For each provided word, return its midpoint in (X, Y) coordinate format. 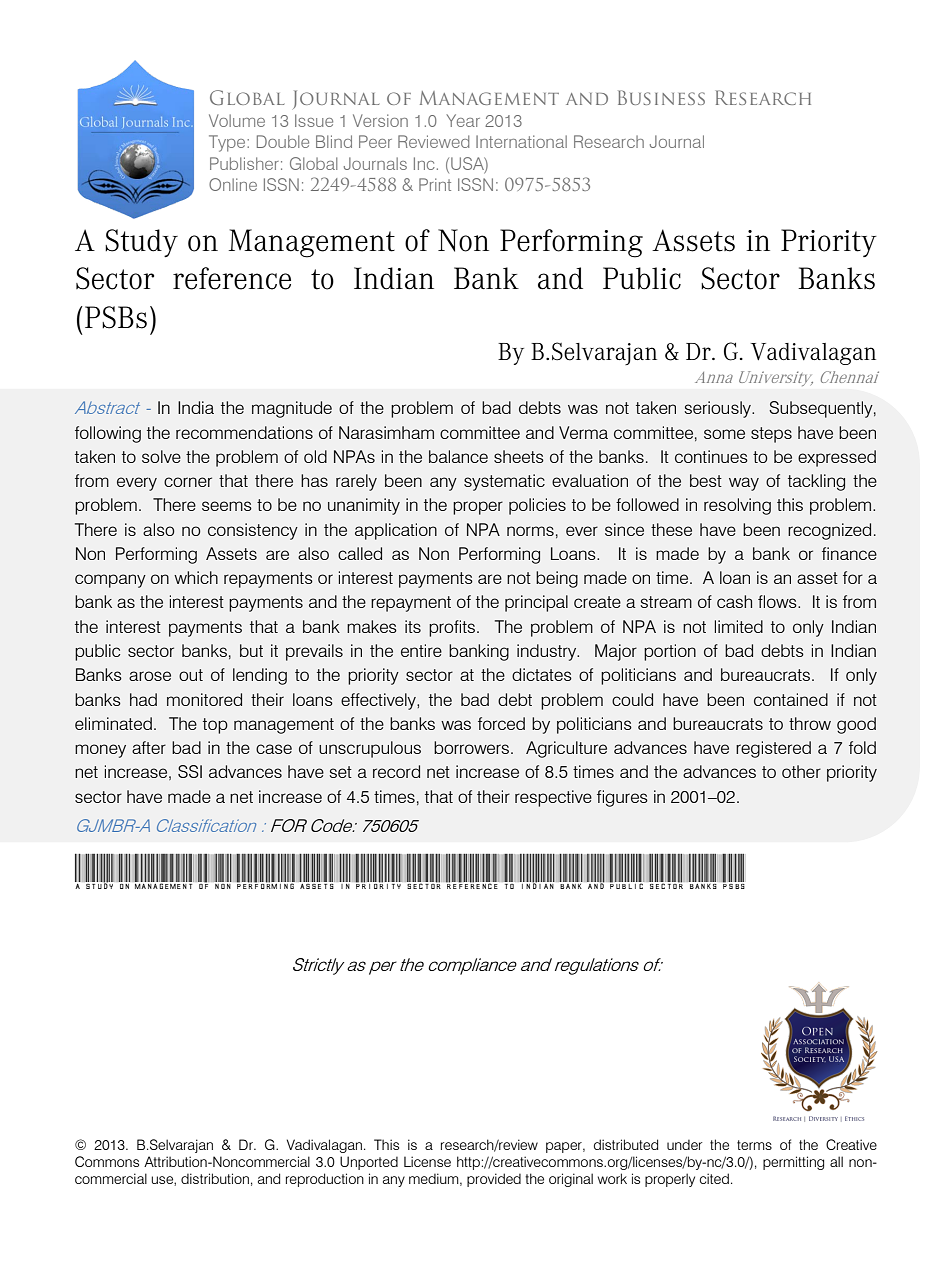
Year (463, 120)
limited (739, 626)
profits (452, 628)
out (191, 675)
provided (494, 1180)
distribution (215, 1178)
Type (228, 143)
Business (661, 97)
